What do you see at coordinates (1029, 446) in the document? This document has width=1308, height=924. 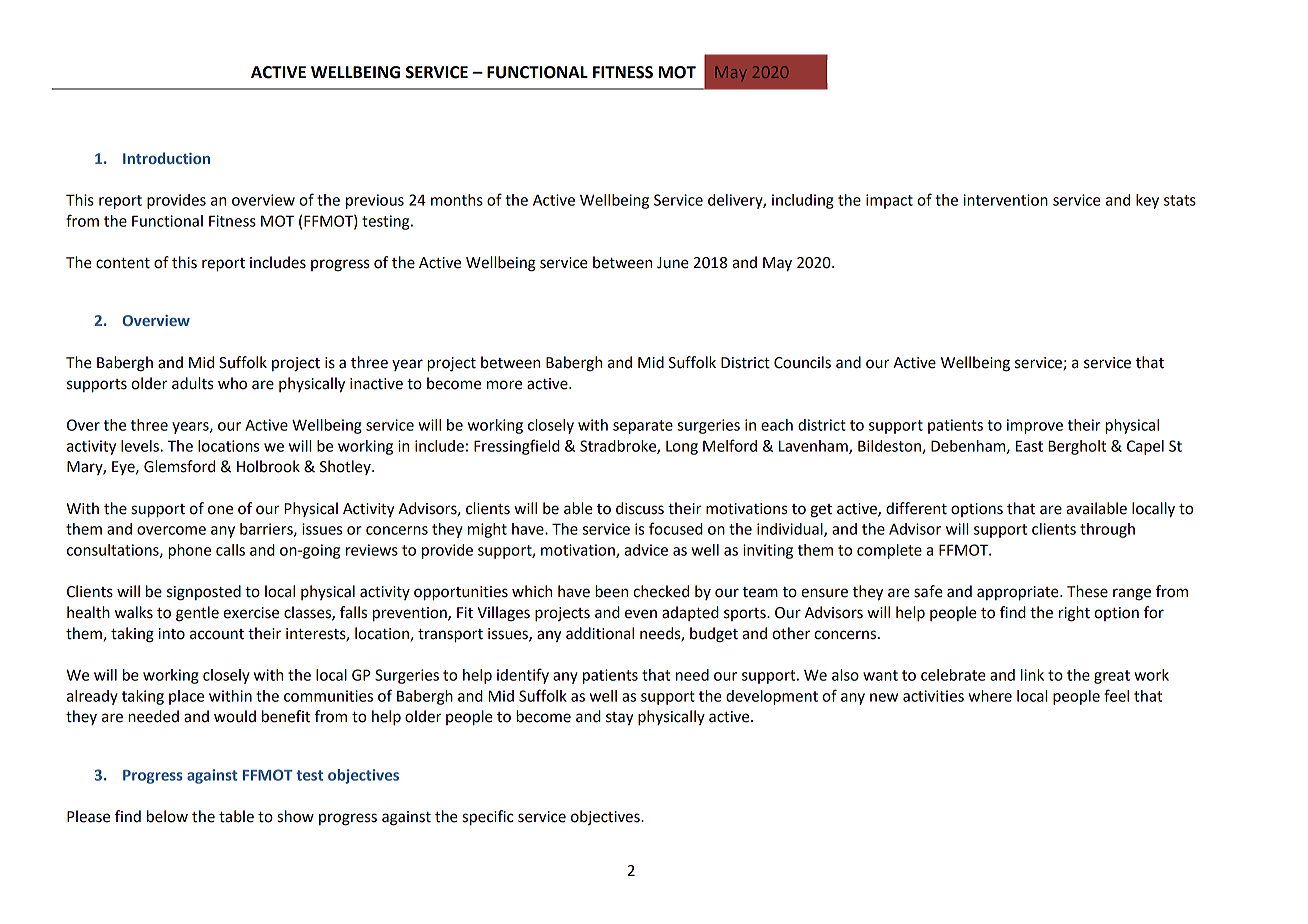 I see `East` at bounding box center [1029, 446].
